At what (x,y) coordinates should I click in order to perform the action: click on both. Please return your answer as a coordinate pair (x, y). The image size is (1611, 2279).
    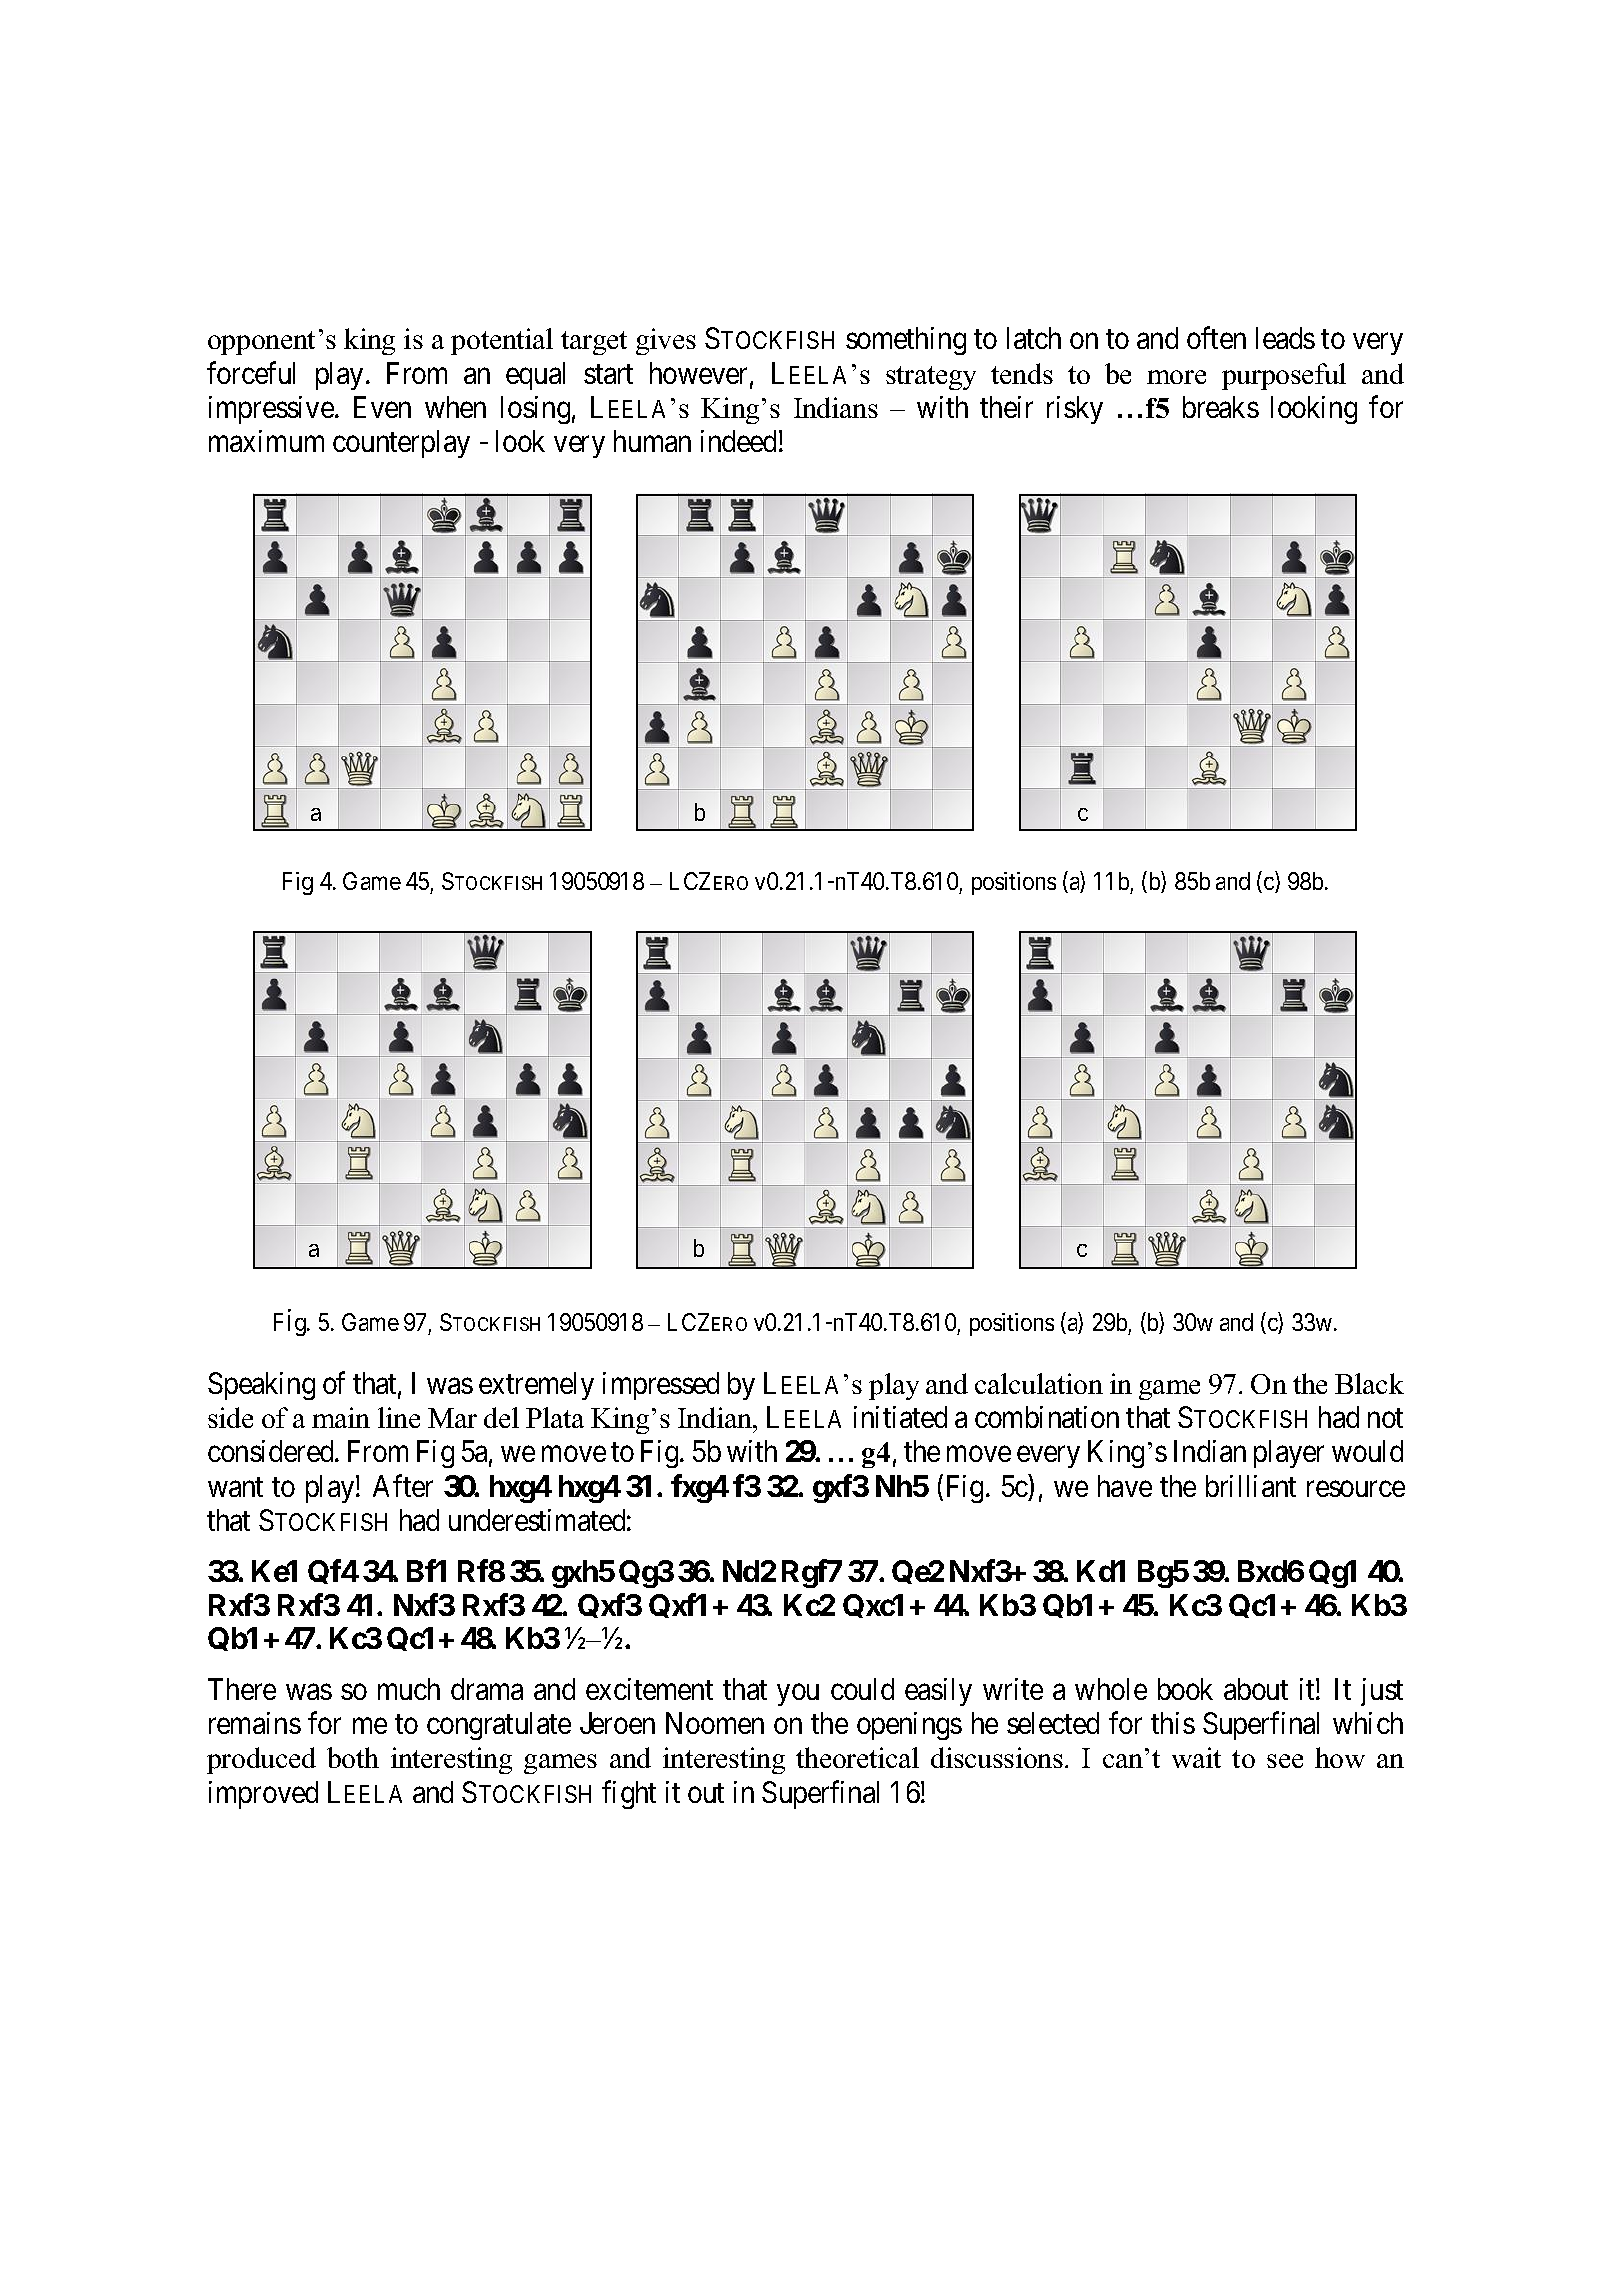
    Looking at the image, I should click on (353, 1757).
